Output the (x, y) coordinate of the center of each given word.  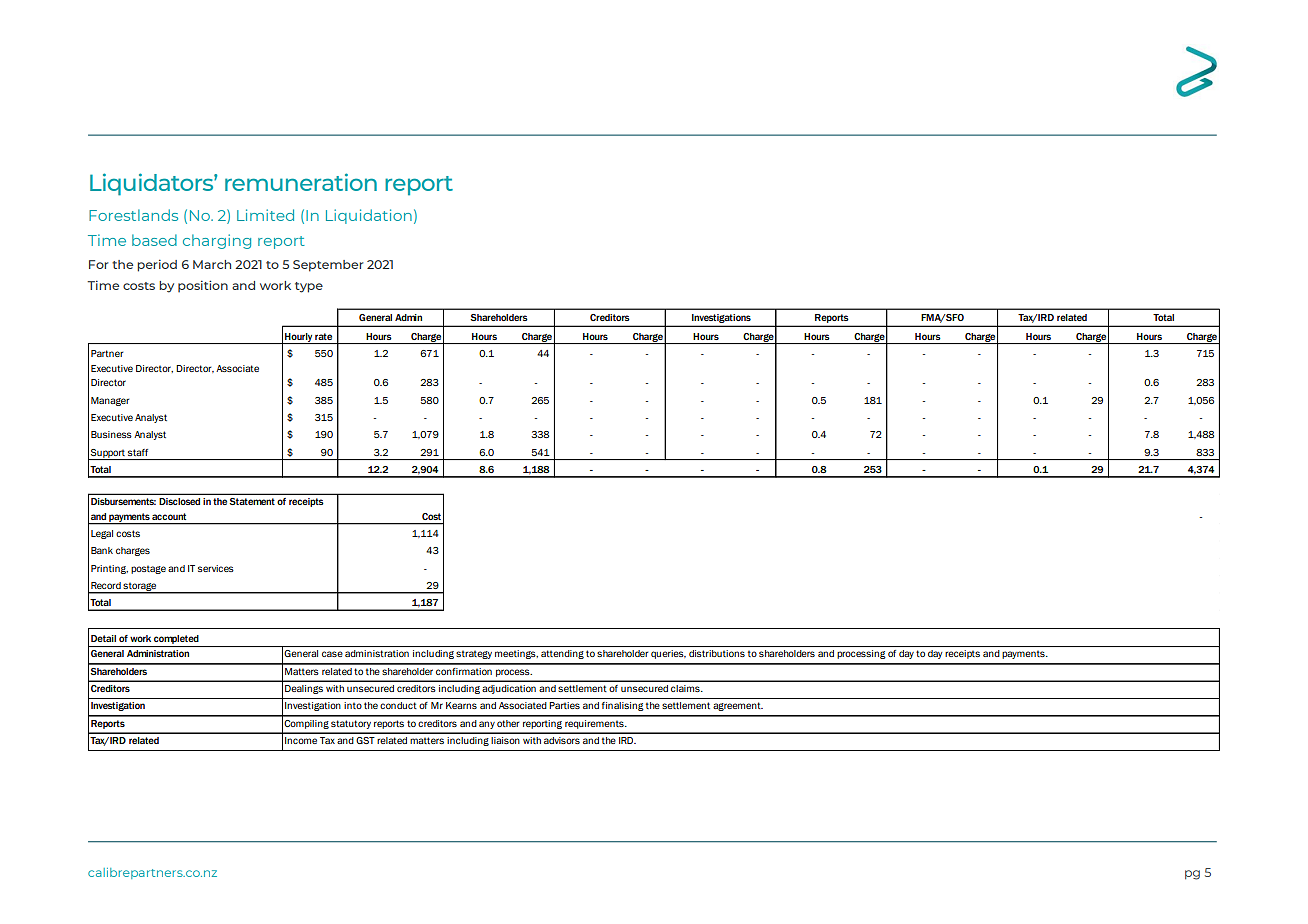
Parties (564, 705)
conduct (398, 705)
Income (301, 740)
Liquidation (369, 216)
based (154, 240)
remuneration (301, 182)
